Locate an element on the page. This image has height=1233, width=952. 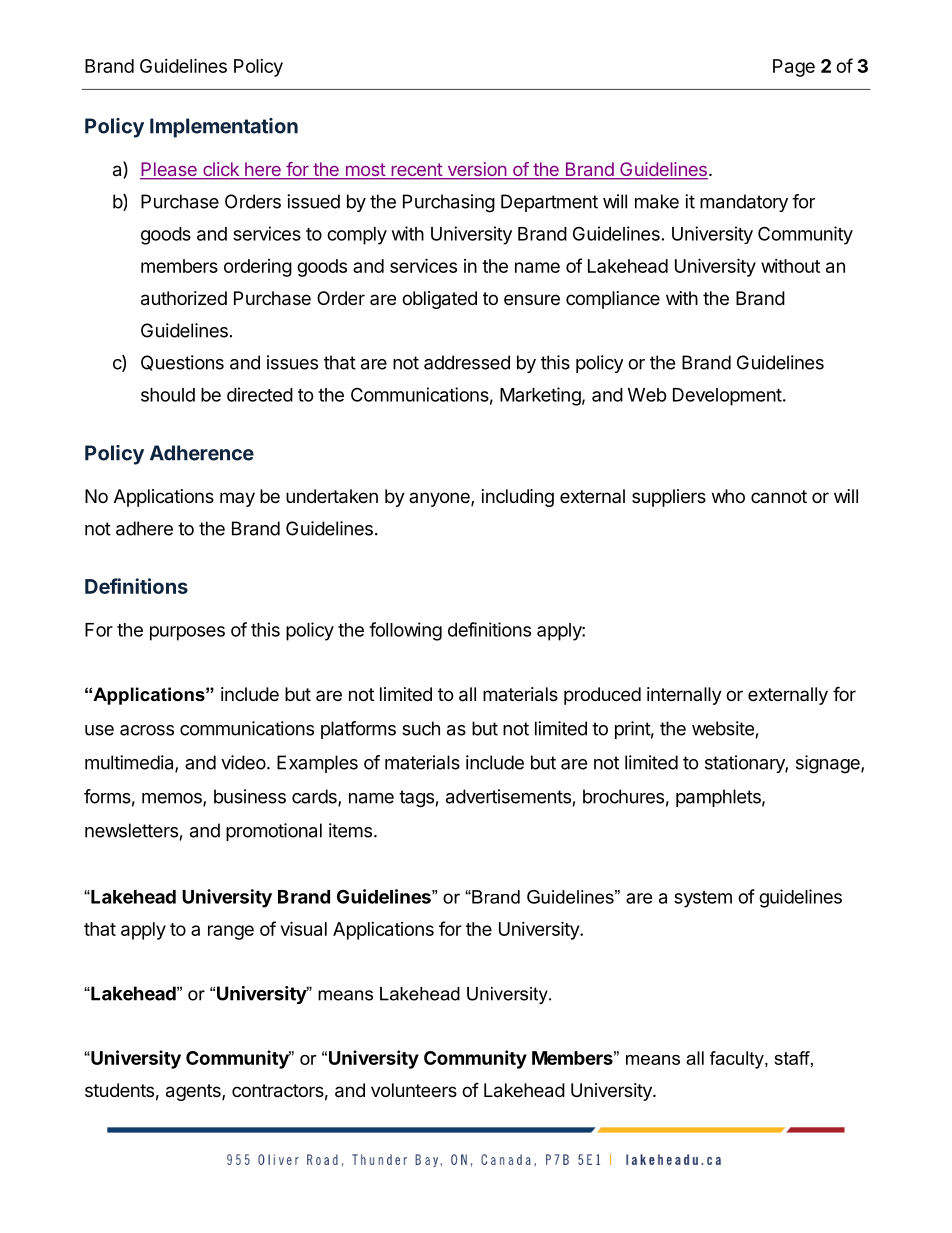
Page is located at coordinates (794, 68).
